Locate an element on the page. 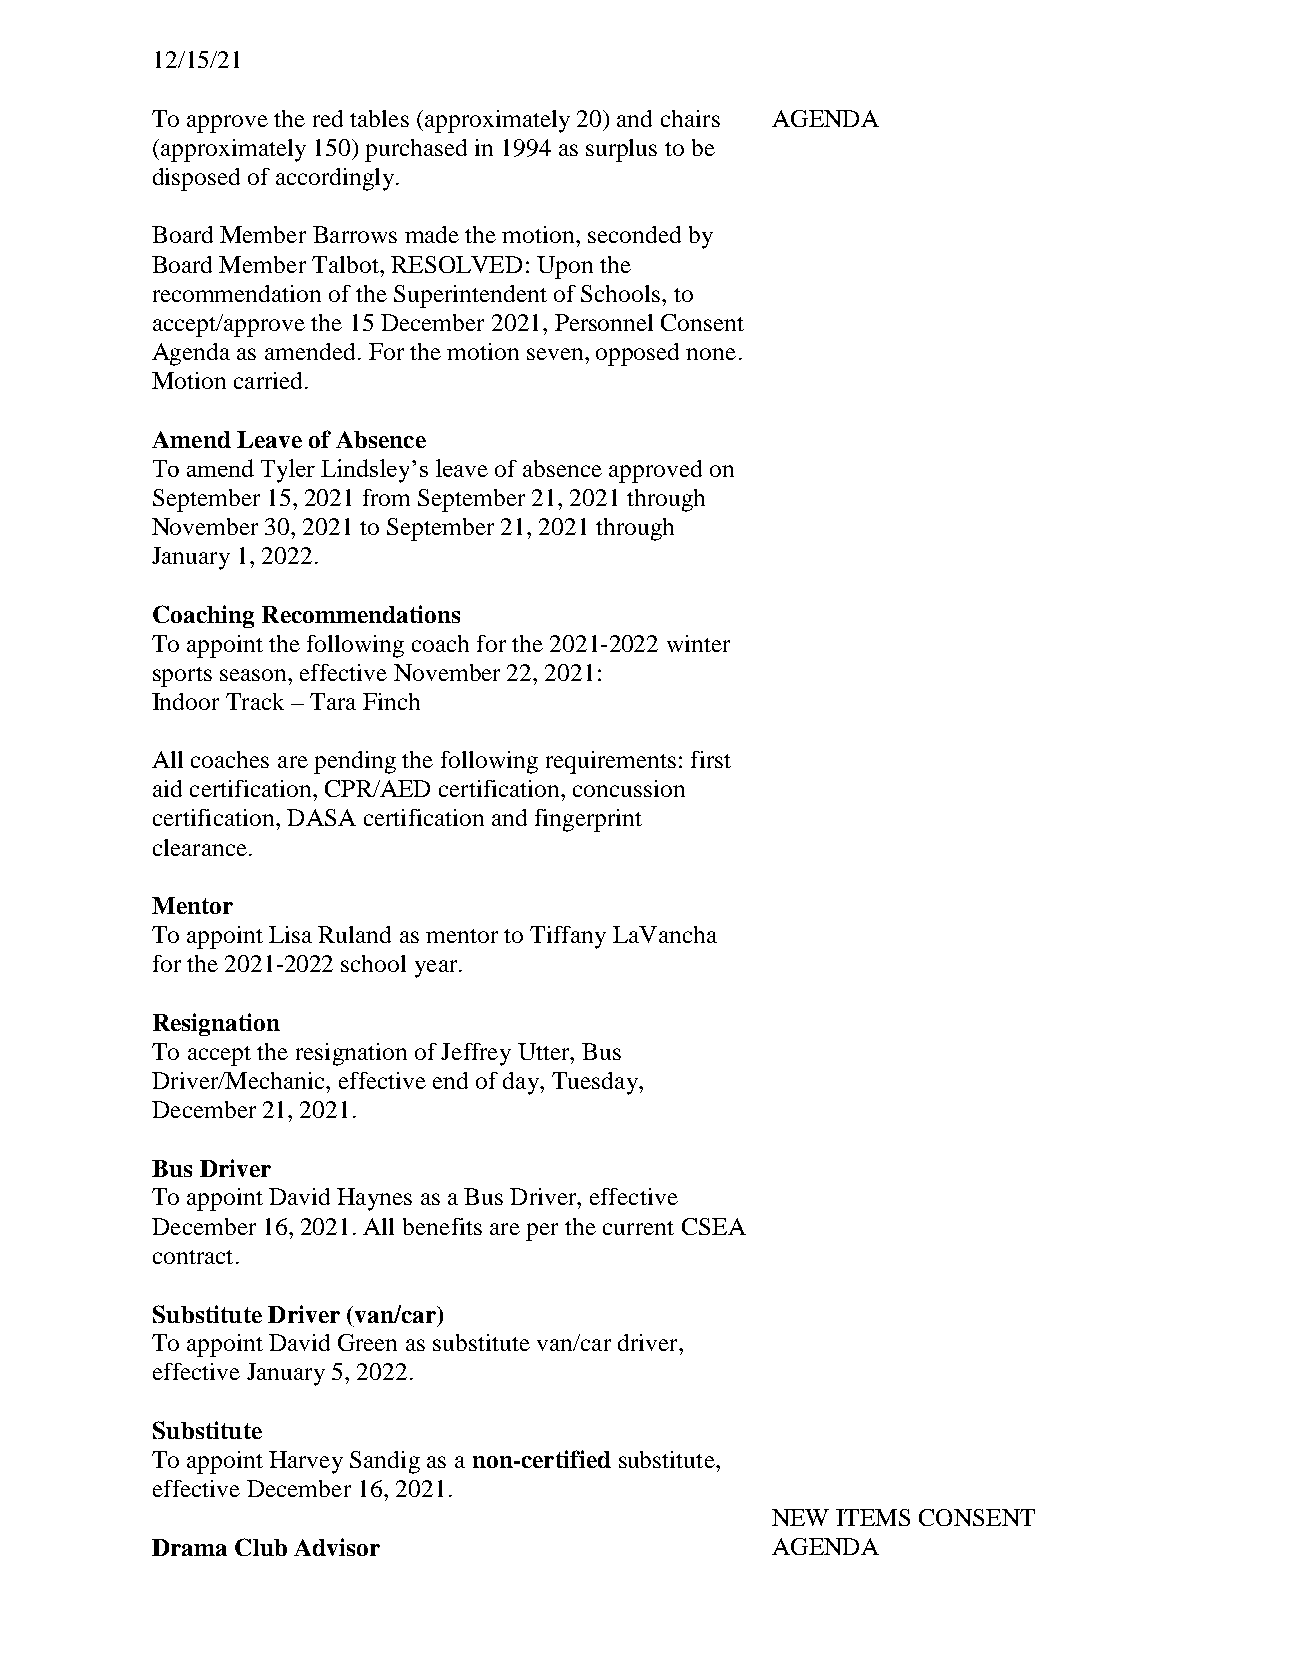 The height and width of the document is (1673, 1293). Club is located at coordinates (261, 1547).
